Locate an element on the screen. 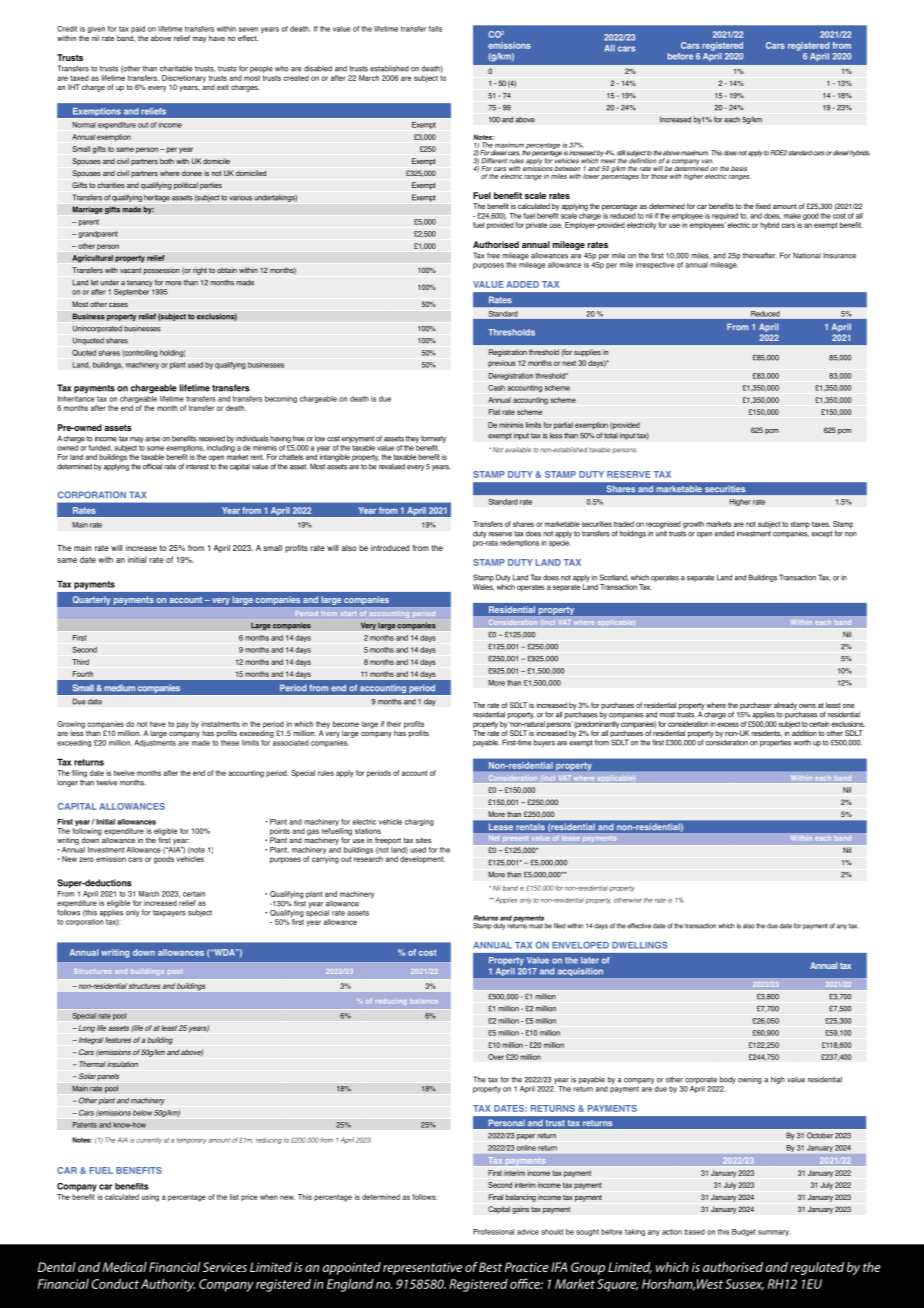 The height and width of the screenshot is (1308, 924). using is located at coordinates (150, 1198).
